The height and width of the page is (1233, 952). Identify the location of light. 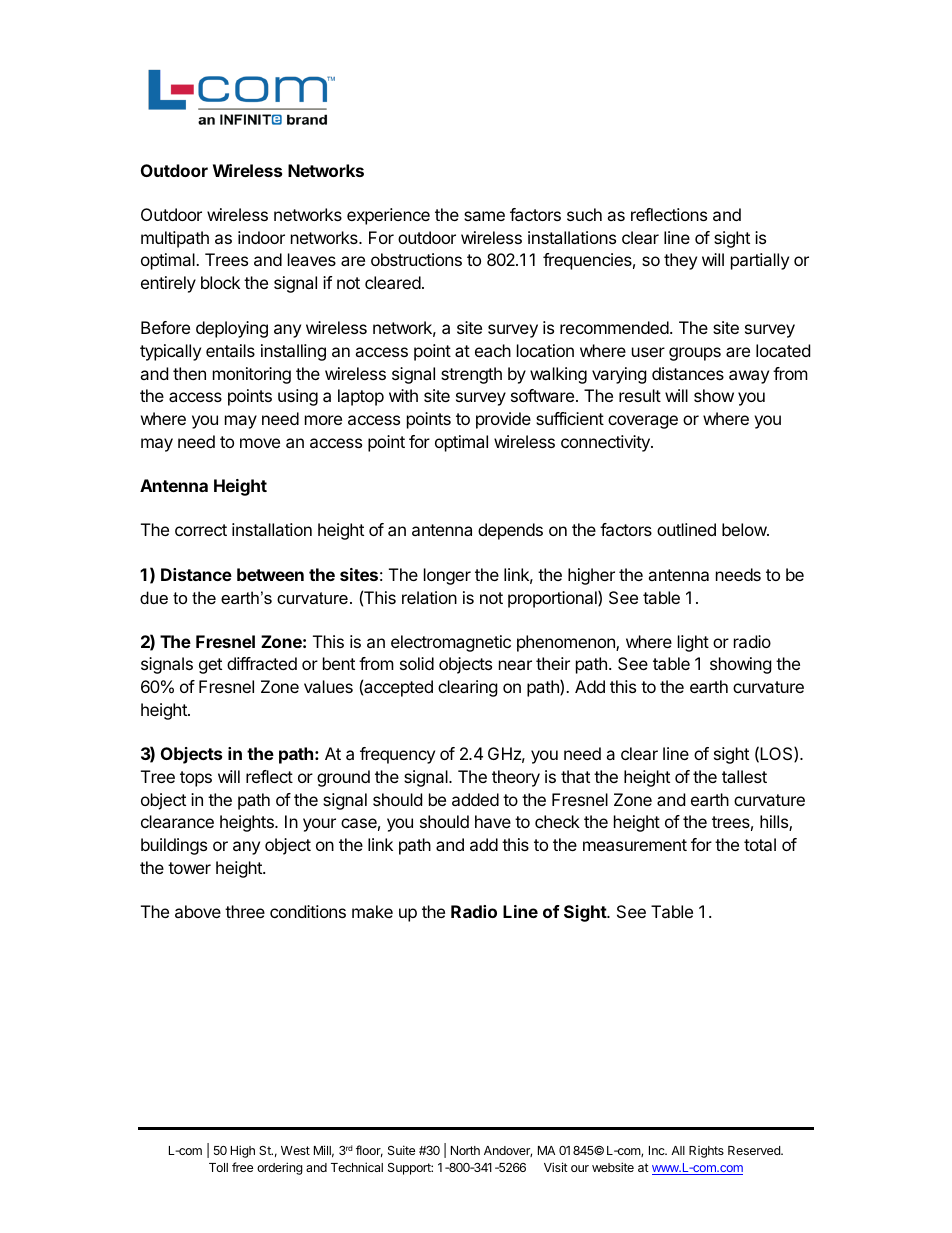
(693, 643).
